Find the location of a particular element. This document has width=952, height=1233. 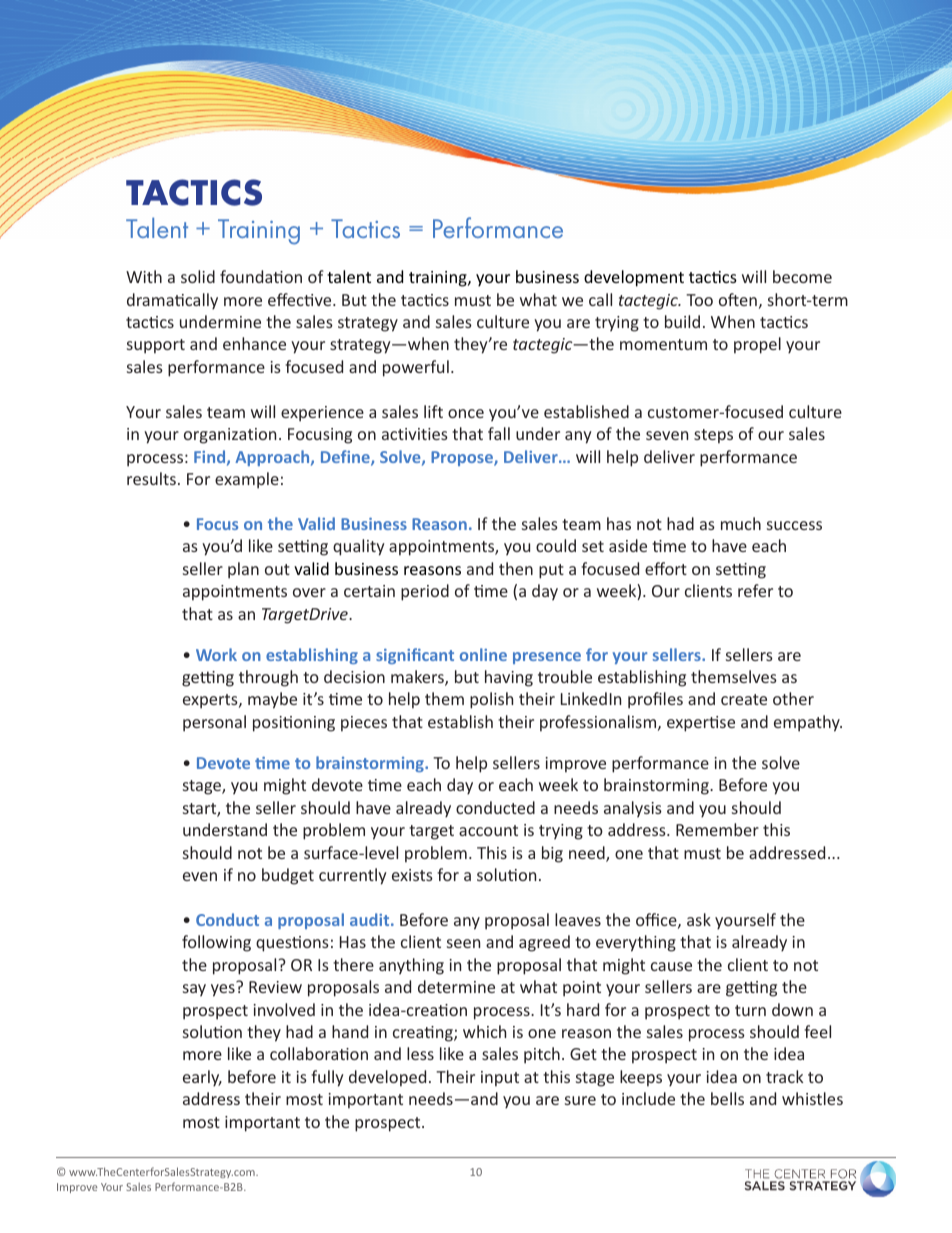

example is located at coordinates (247, 480).
